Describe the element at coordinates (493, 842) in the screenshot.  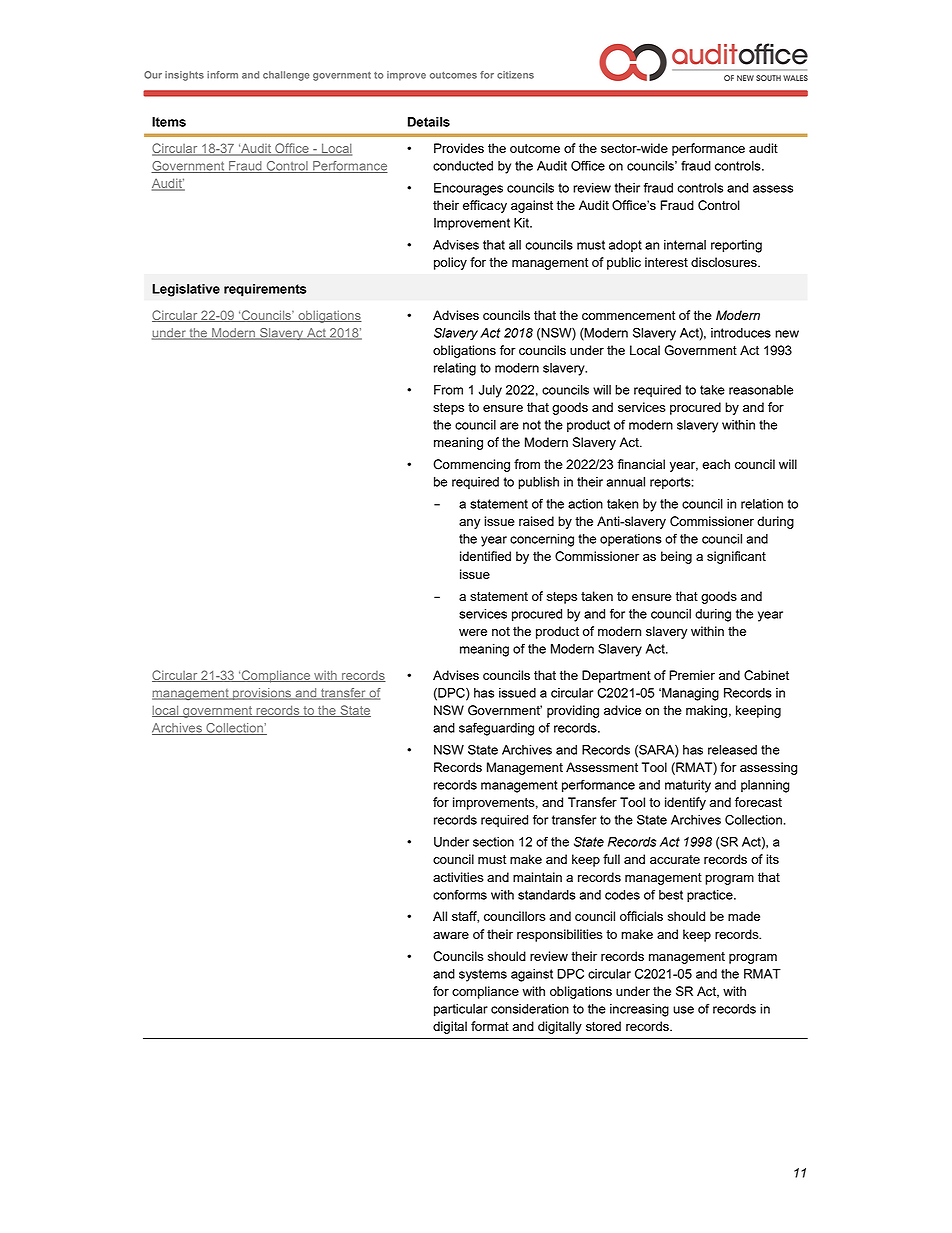
I see `section` at that location.
